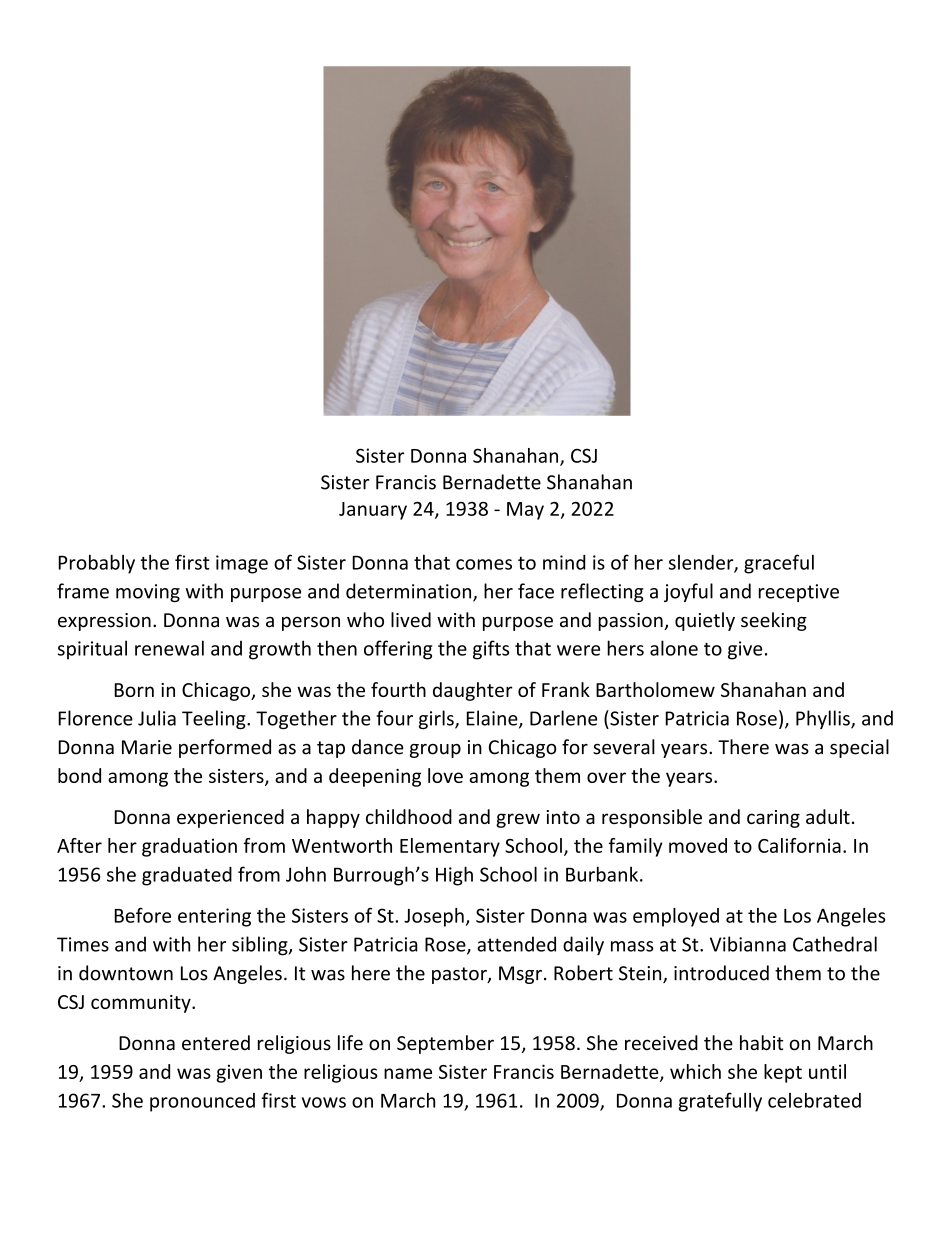 Image resolution: width=952 pixels, height=1233 pixels. I want to click on kept, so click(783, 1073).
